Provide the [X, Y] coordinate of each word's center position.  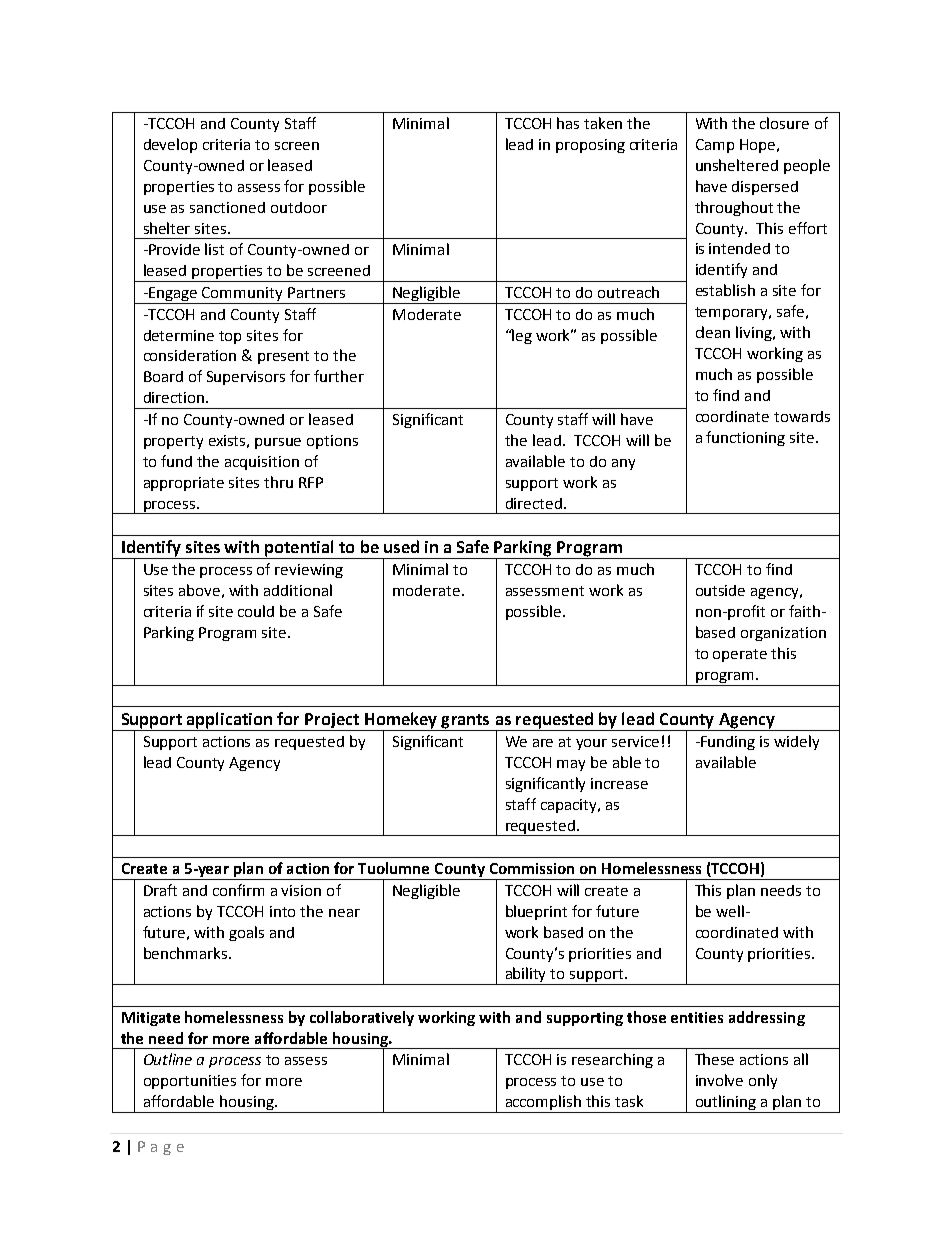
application [230, 721]
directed [534, 503]
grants [465, 722]
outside [720, 590]
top [230, 337]
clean [713, 332]
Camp [715, 146]
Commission [532, 868]
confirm [238, 890]
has [568, 123]
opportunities [190, 1082]
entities [697, 1017]
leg [521, 336]
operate [740, 655]
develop [170, 145]
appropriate [184, 484]
